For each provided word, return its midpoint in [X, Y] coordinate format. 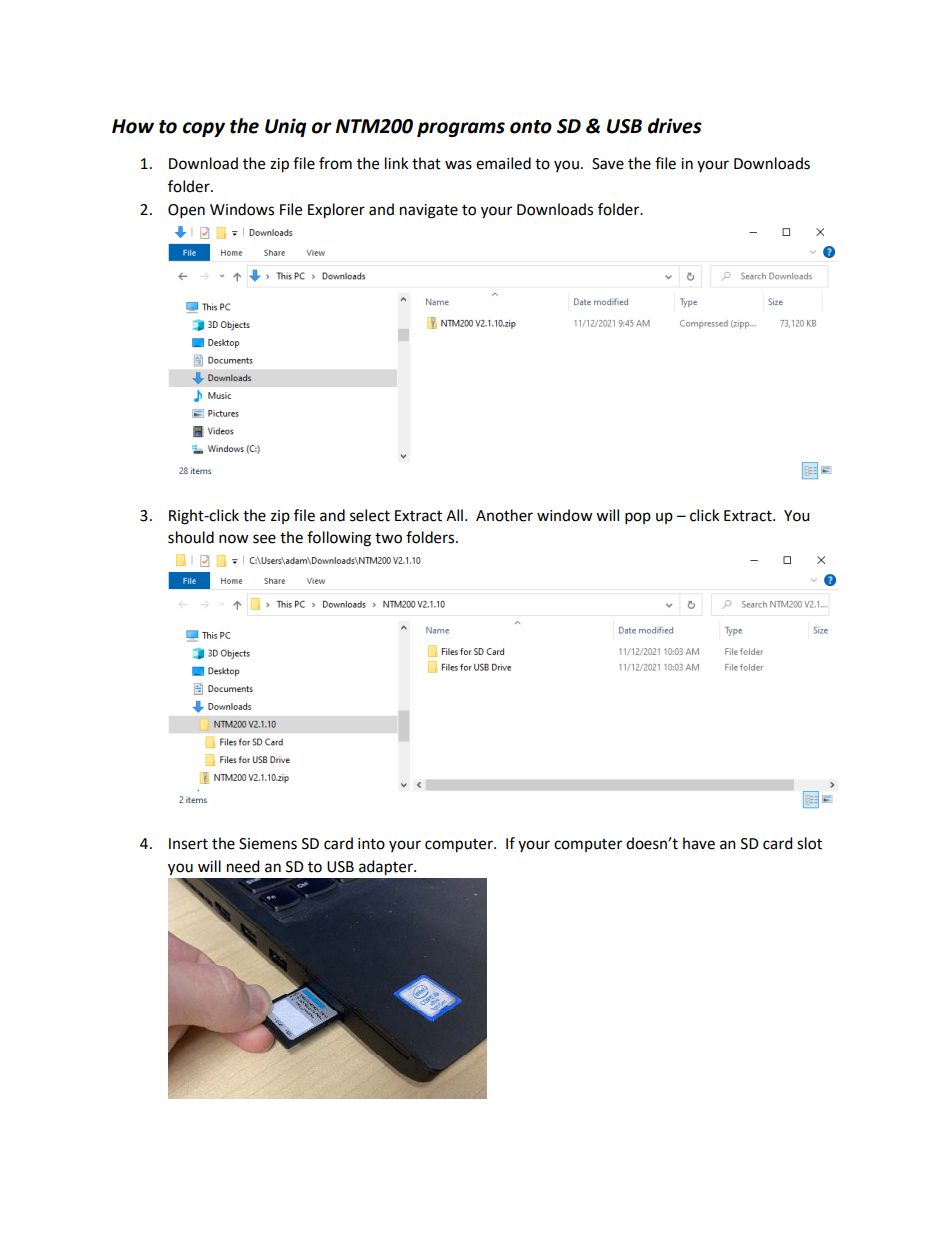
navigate [429, 211]
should [191, 537]
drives [675, 126]
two [388, 538]
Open [186, 211]
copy [204, 129]
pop [638, 518]
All [454, 515]
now [233, 539]
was [458, 165]
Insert [188, 844]
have [699, 843]
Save [608, 164]
